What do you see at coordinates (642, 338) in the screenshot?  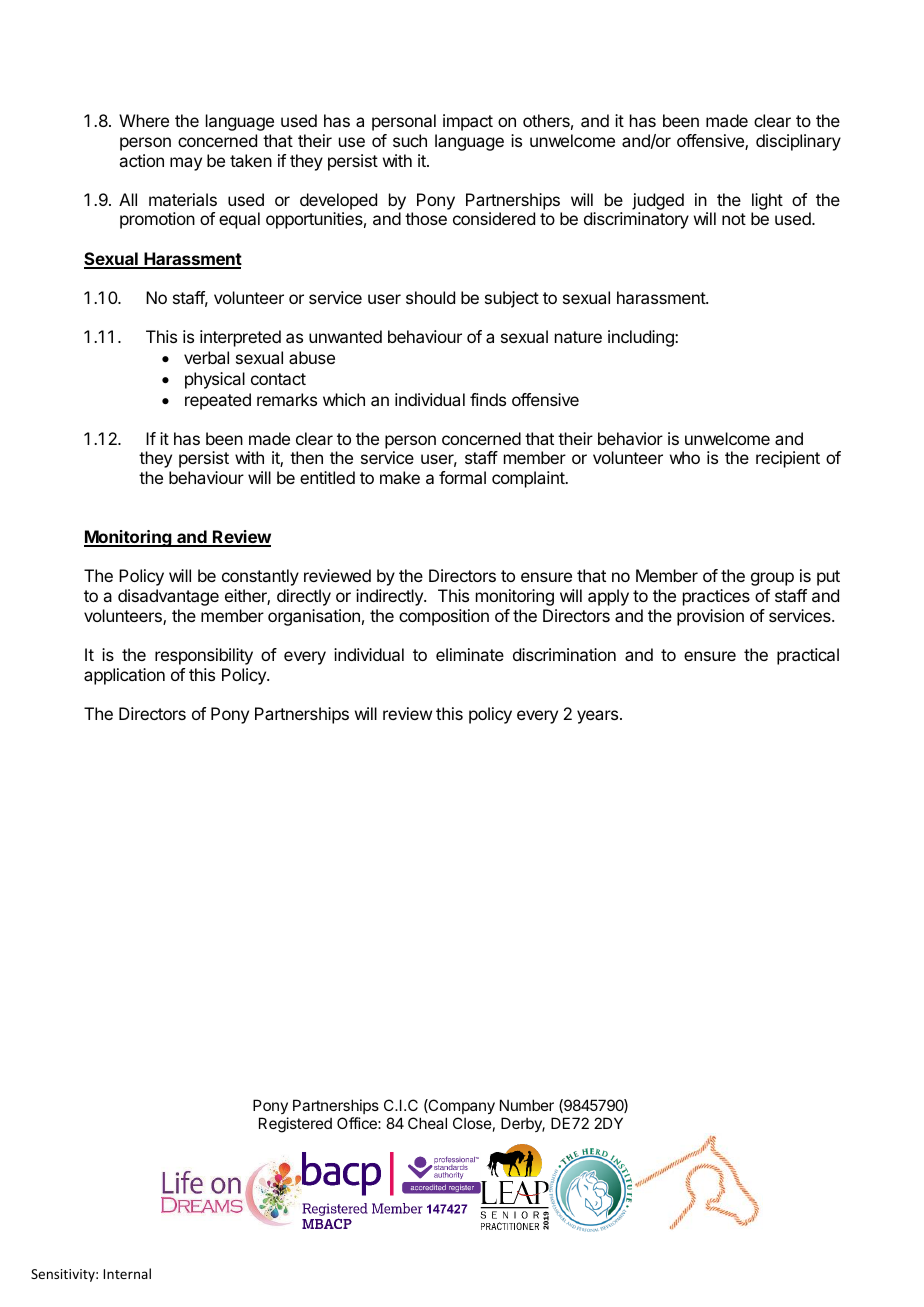 I see `including` at bounding box center [642, 338].
